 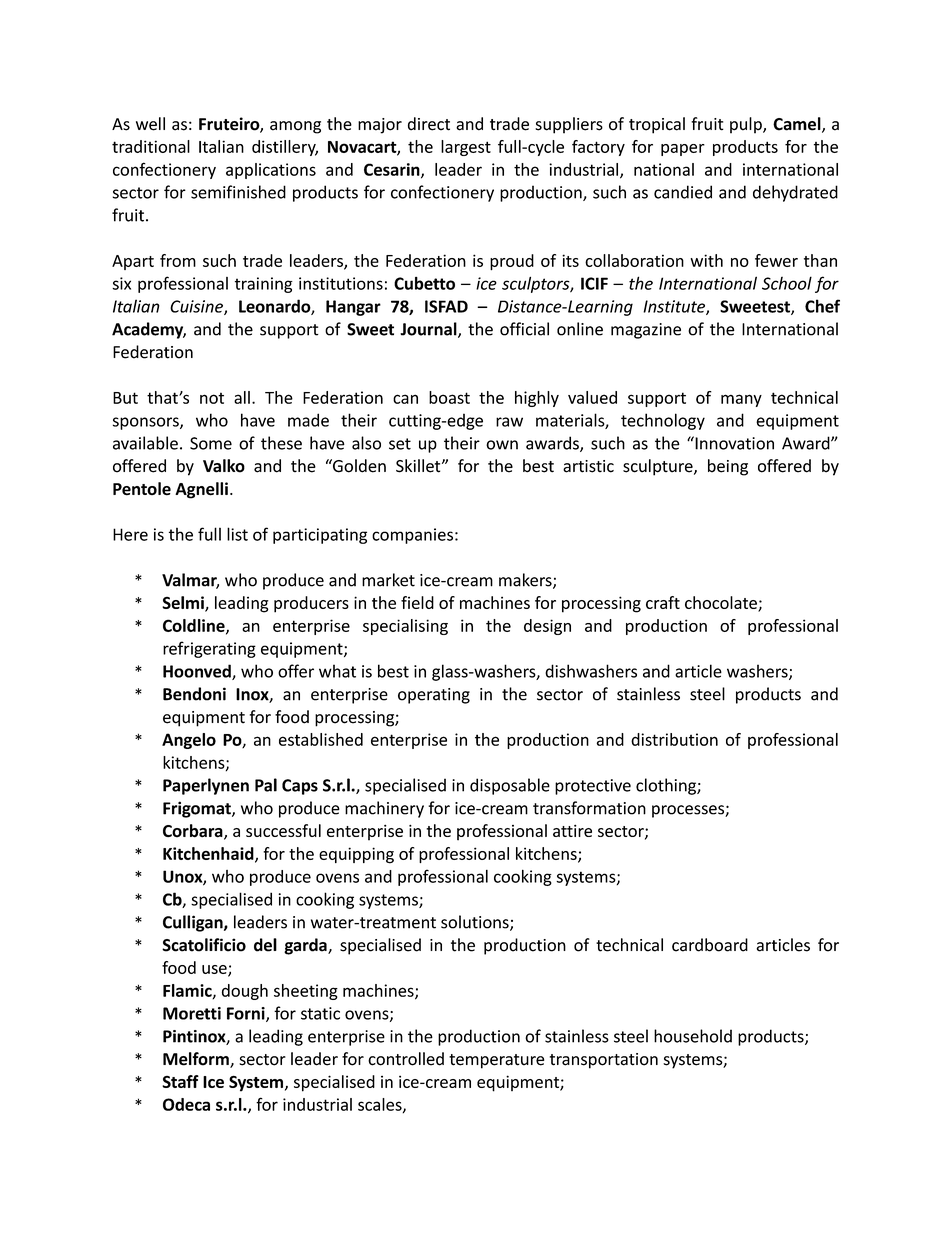 I want to click on household, so click(x=693, y=1036).
